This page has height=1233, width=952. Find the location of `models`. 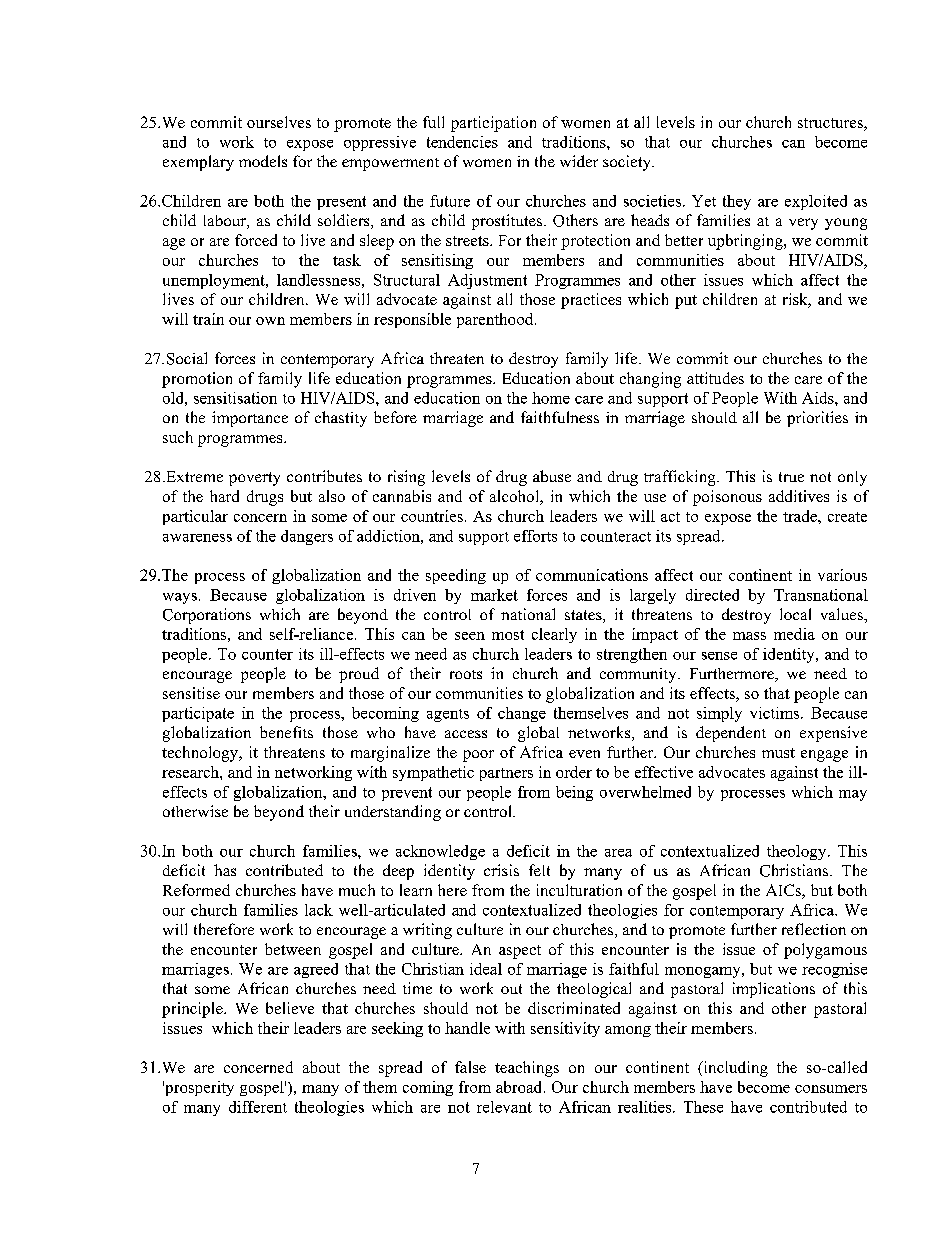

models is located at coordinates (263, 161).
